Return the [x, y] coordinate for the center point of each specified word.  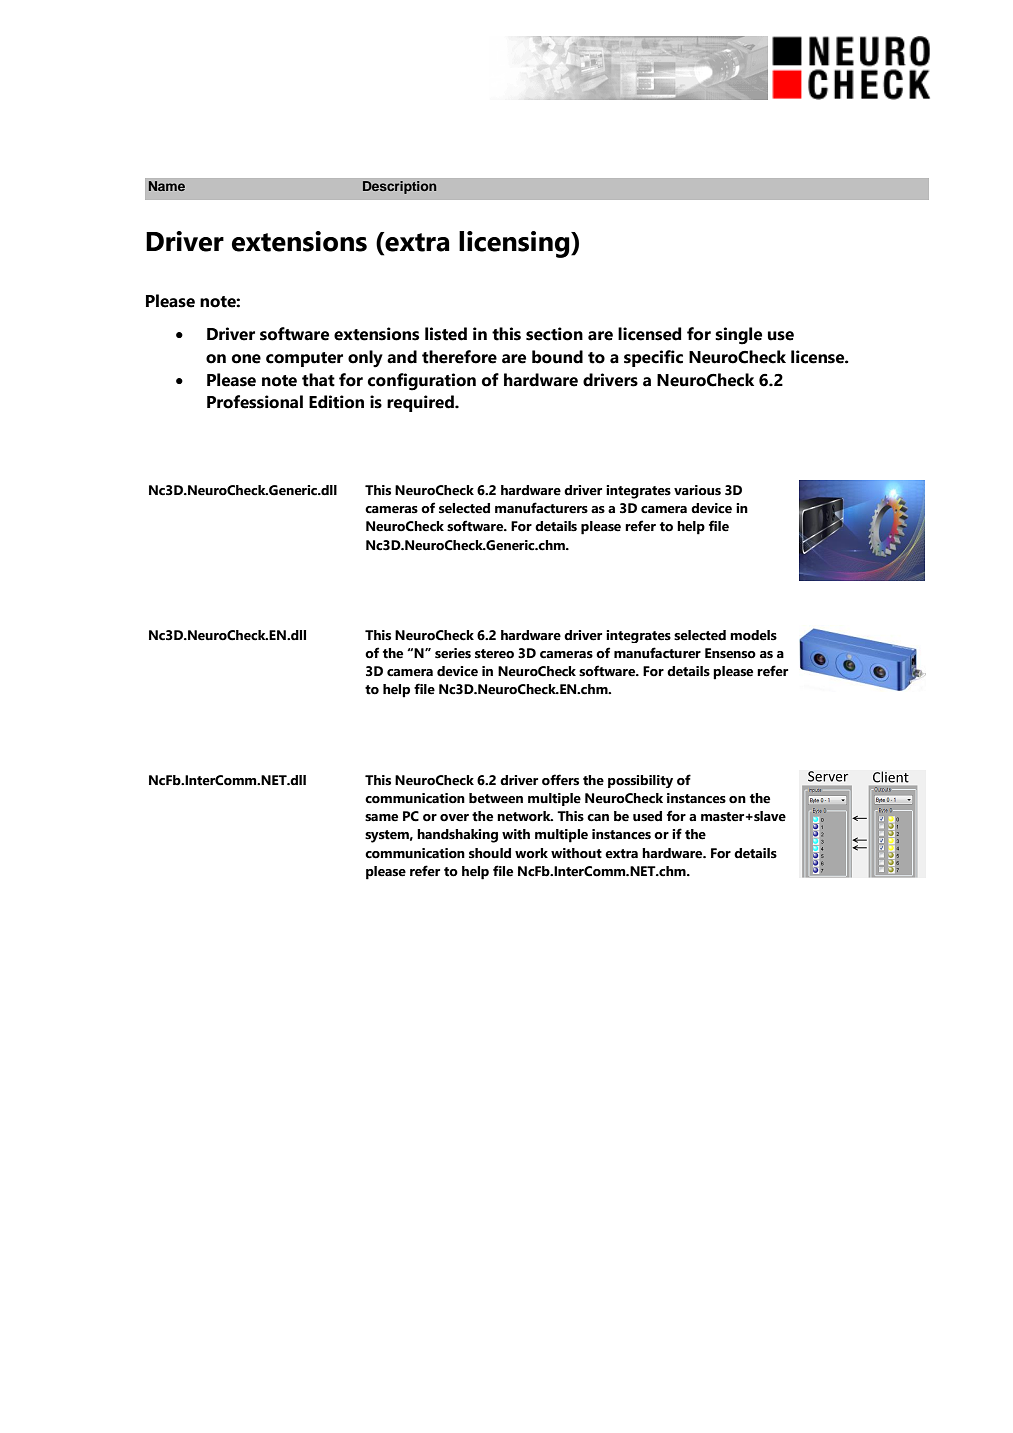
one [246, 359]
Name [166, 186]
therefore [459, 357]
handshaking [457, 836]
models [753, 635]
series [453, 653]
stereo [494, 654]
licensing [515, 244]
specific [653, 358]
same [381, 818]
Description [399, 187]
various [697, 490]
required [421, 403]
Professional [255, 402]
